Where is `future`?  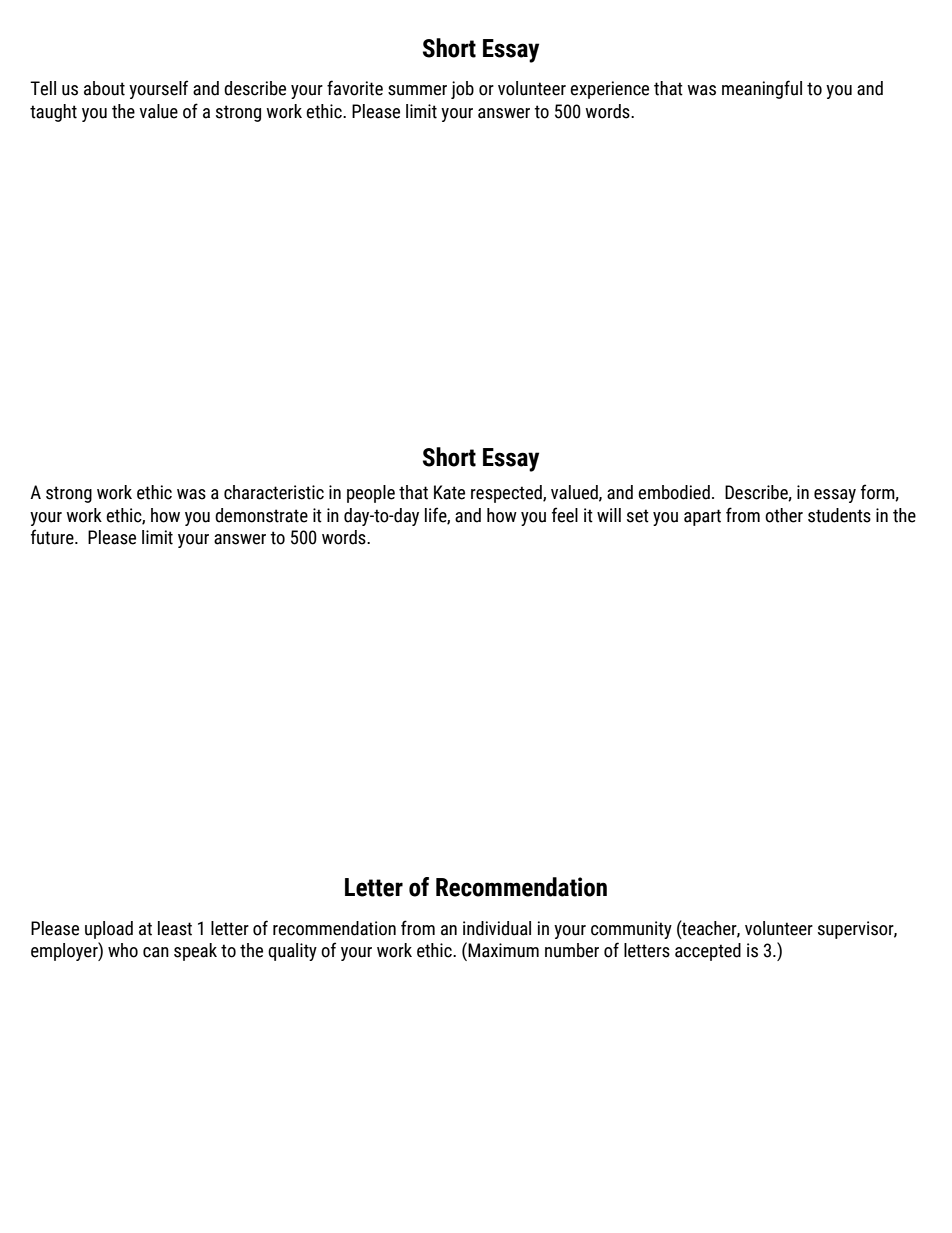
future is located at coordinates (53, 537).
